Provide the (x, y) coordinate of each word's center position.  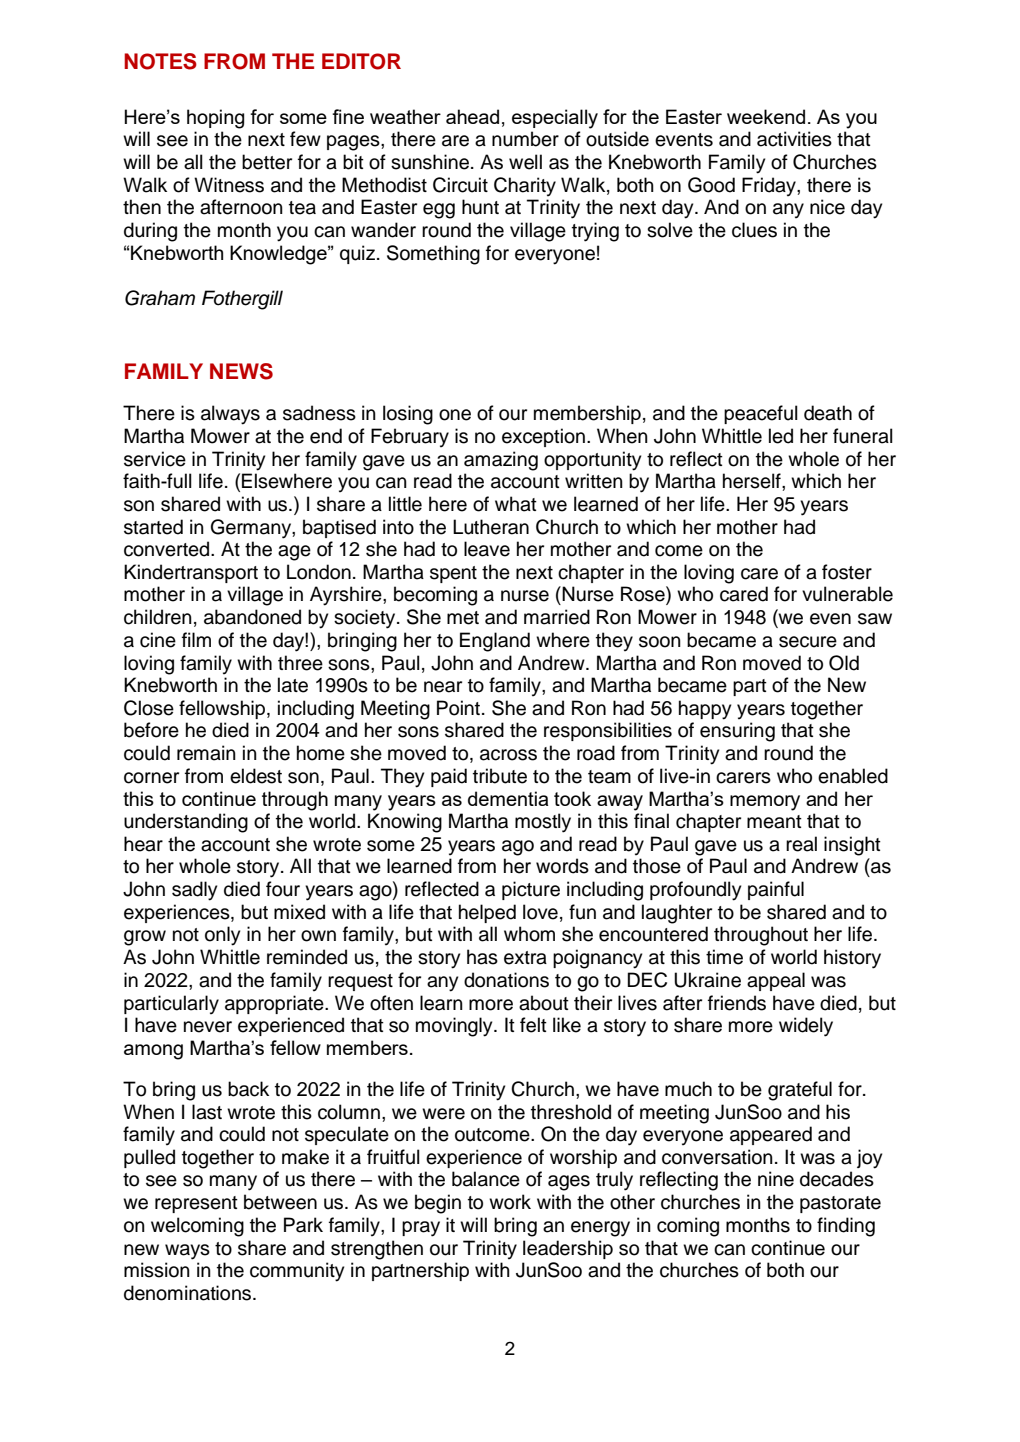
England (495, 642)
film (196, 639)
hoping (215, 119)
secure (808, 642)
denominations (189, 1293)
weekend (766, 116)
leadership (568, 1249)
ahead (472, 116)
